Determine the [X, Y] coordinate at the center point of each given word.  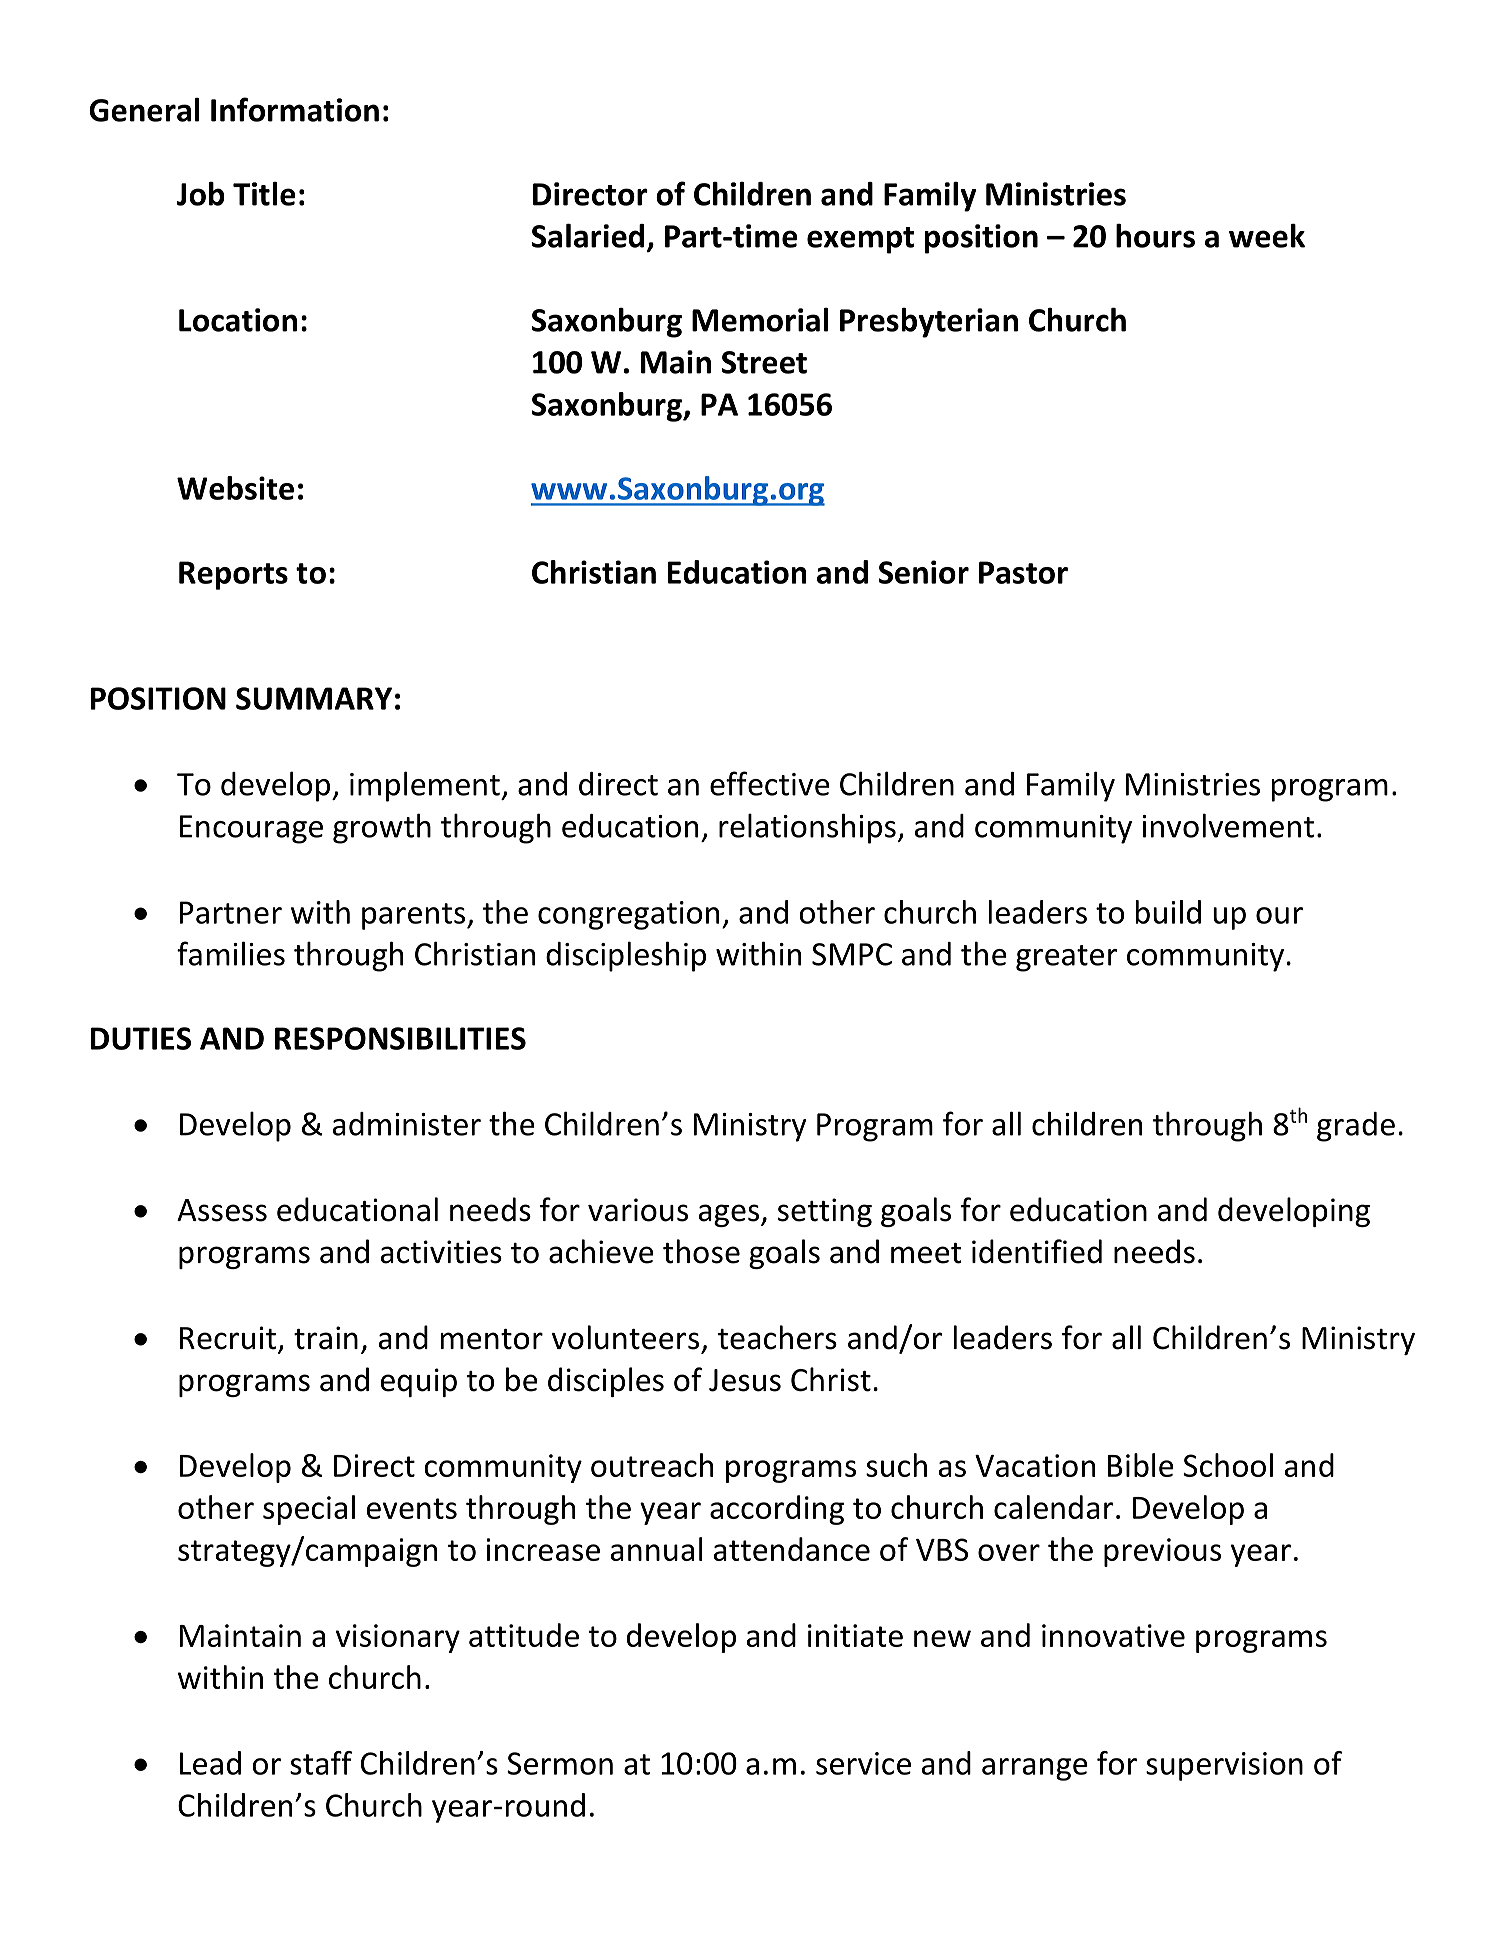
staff [321, 1763]
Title [264, 194]
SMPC [852, 954]
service [863, 1763]
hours [1155, 236]
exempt [860, 240]
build [1168, 912]
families [231, 953]
